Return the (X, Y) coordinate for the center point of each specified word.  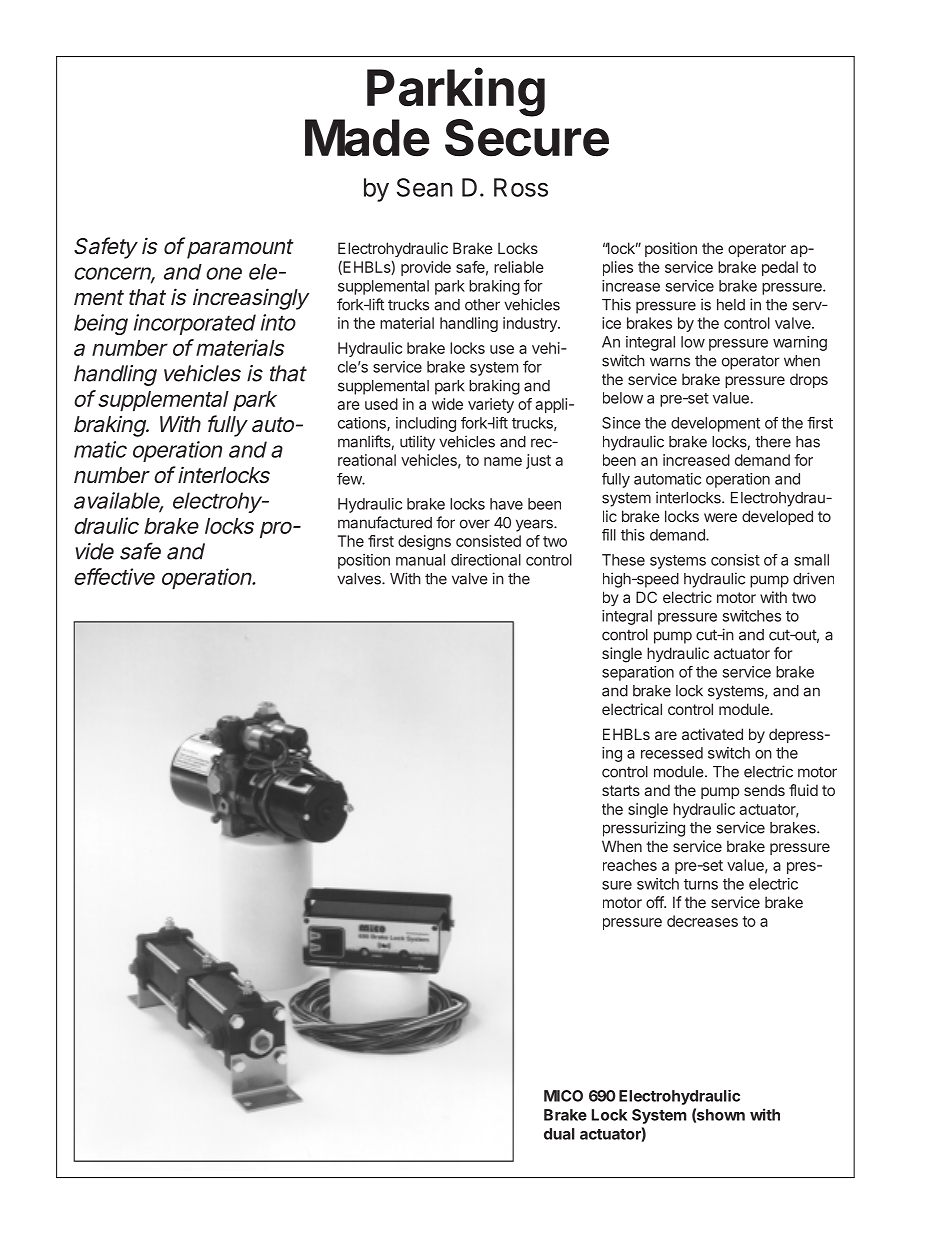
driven (813, 578)
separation (638, 673)
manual (420, 560)
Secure (527, 136)
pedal (780, 268)
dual (559, 1134)
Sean (425, 187)
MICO (563, 1096)
